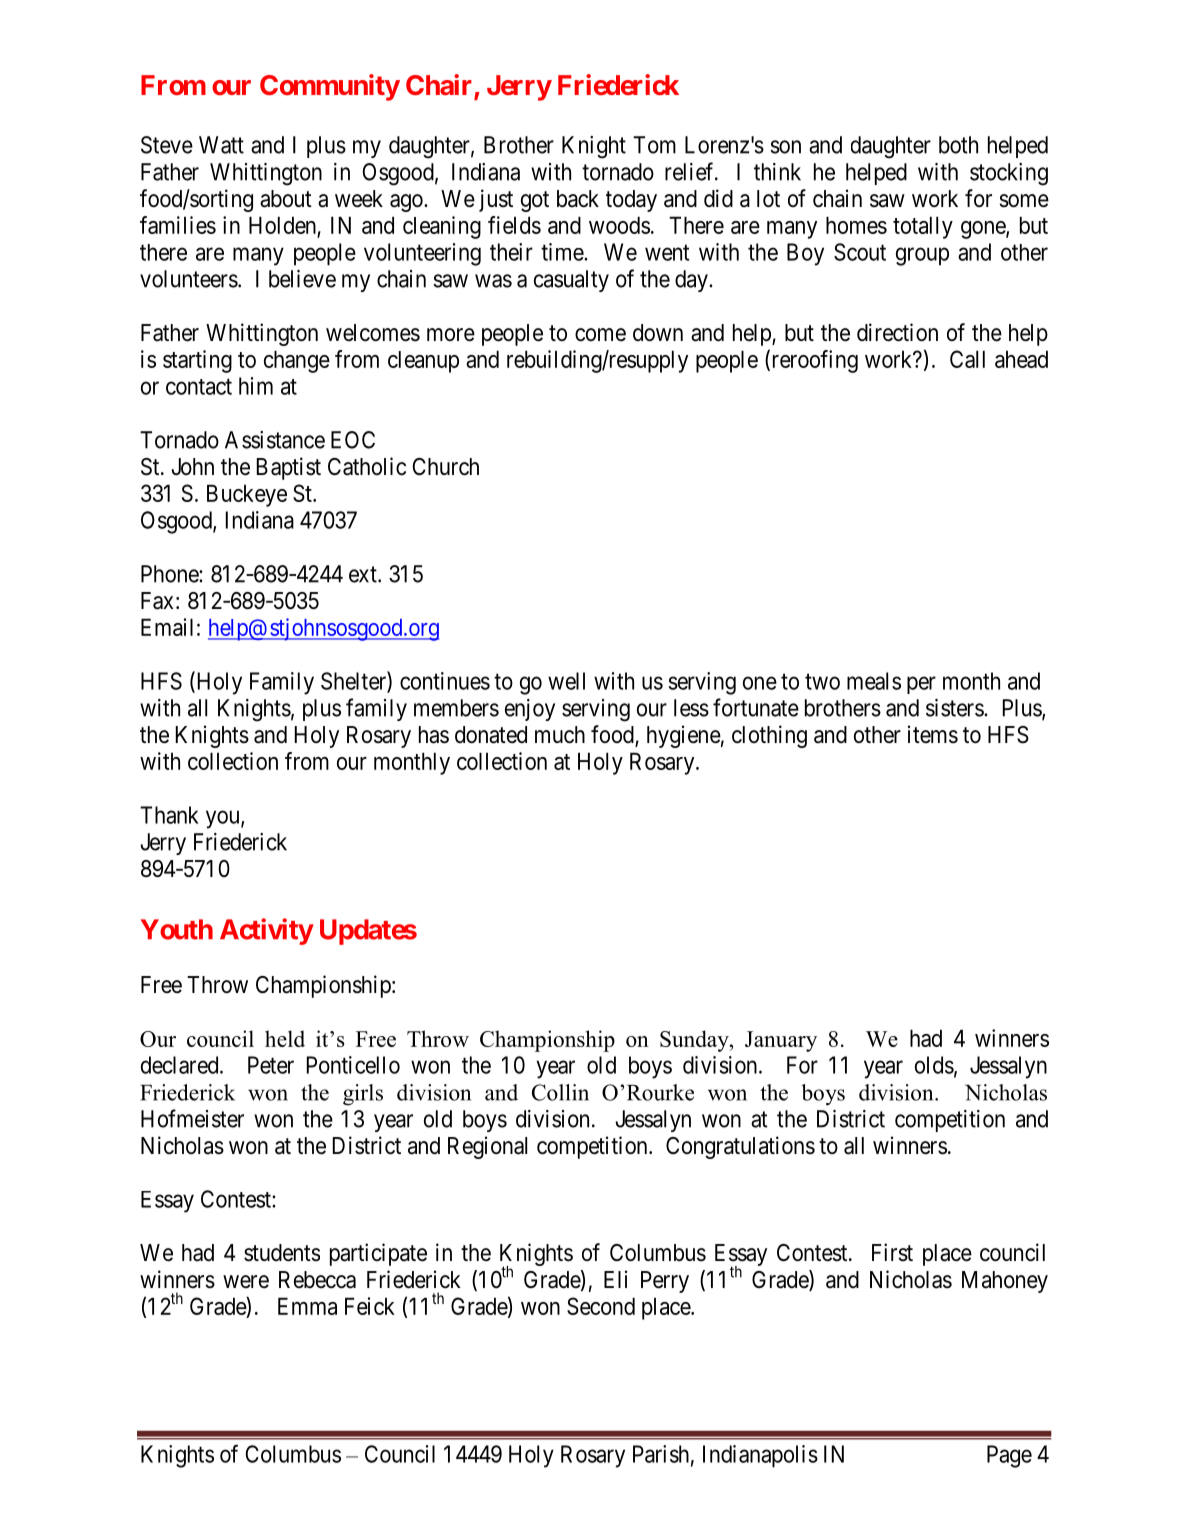 The height and width of the page is (1538, 1188). I want to click on Emma, so click(307, 1306).
